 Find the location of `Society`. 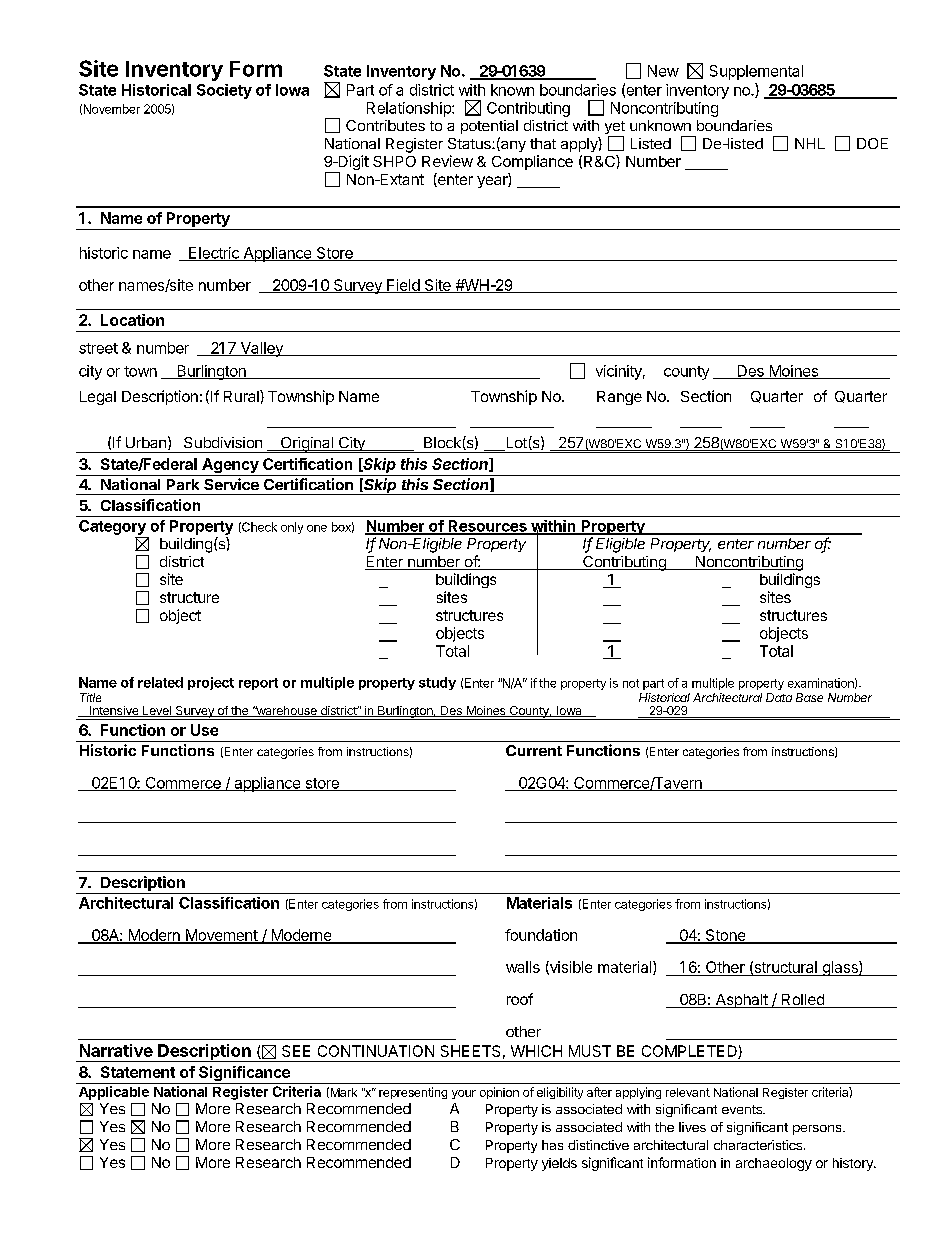

Society is located at coordinates (224, 91).
